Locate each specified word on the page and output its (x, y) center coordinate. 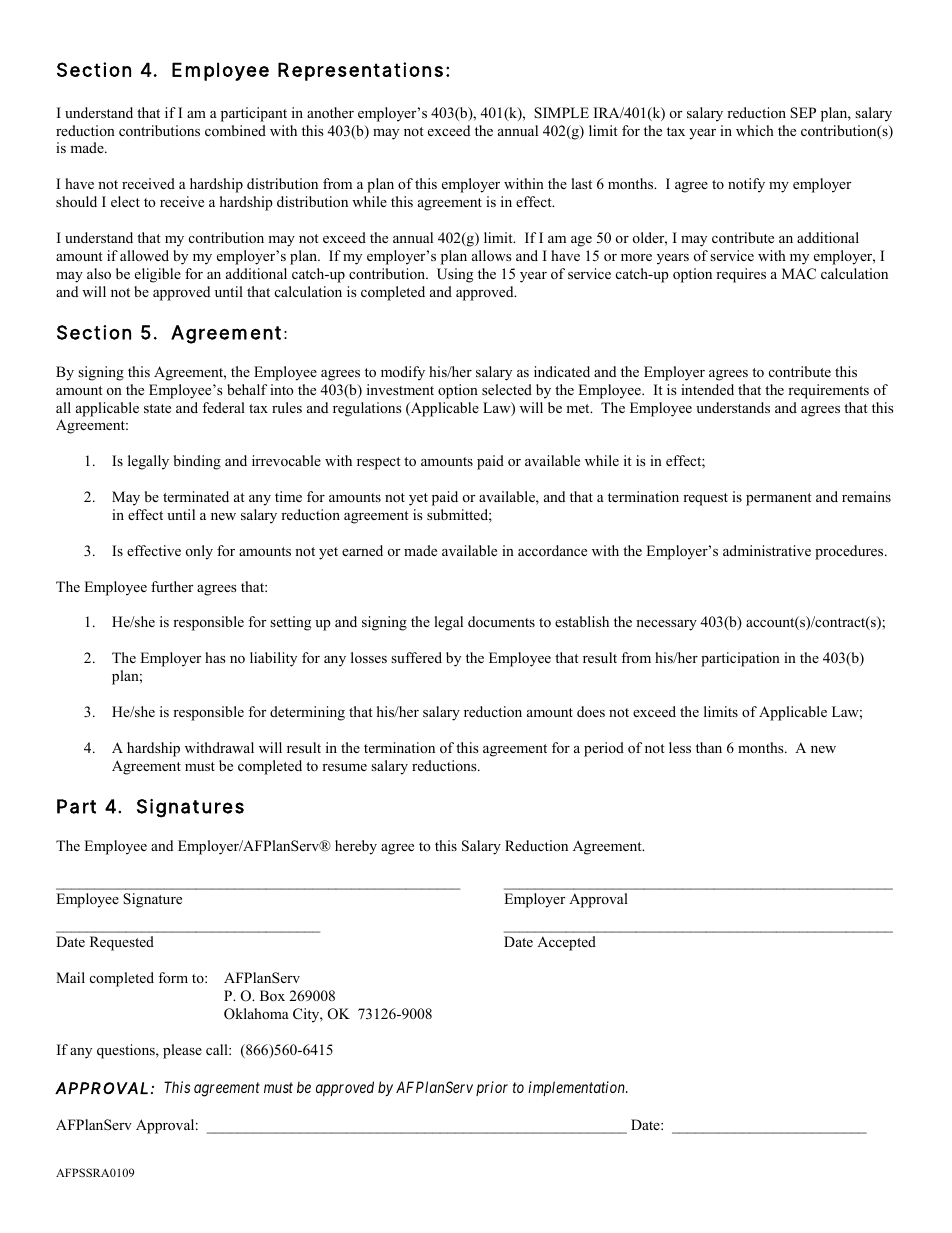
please (182, 1051)
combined (235, 130)
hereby (356, 847)
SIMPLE (561, 113)
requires (741, 275)
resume (344, 767)
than (709, 747)
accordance (552, 550)
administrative (767, 550)
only (199, 552)
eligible (158, 275)
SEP (803, 113)
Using (455, 275)
